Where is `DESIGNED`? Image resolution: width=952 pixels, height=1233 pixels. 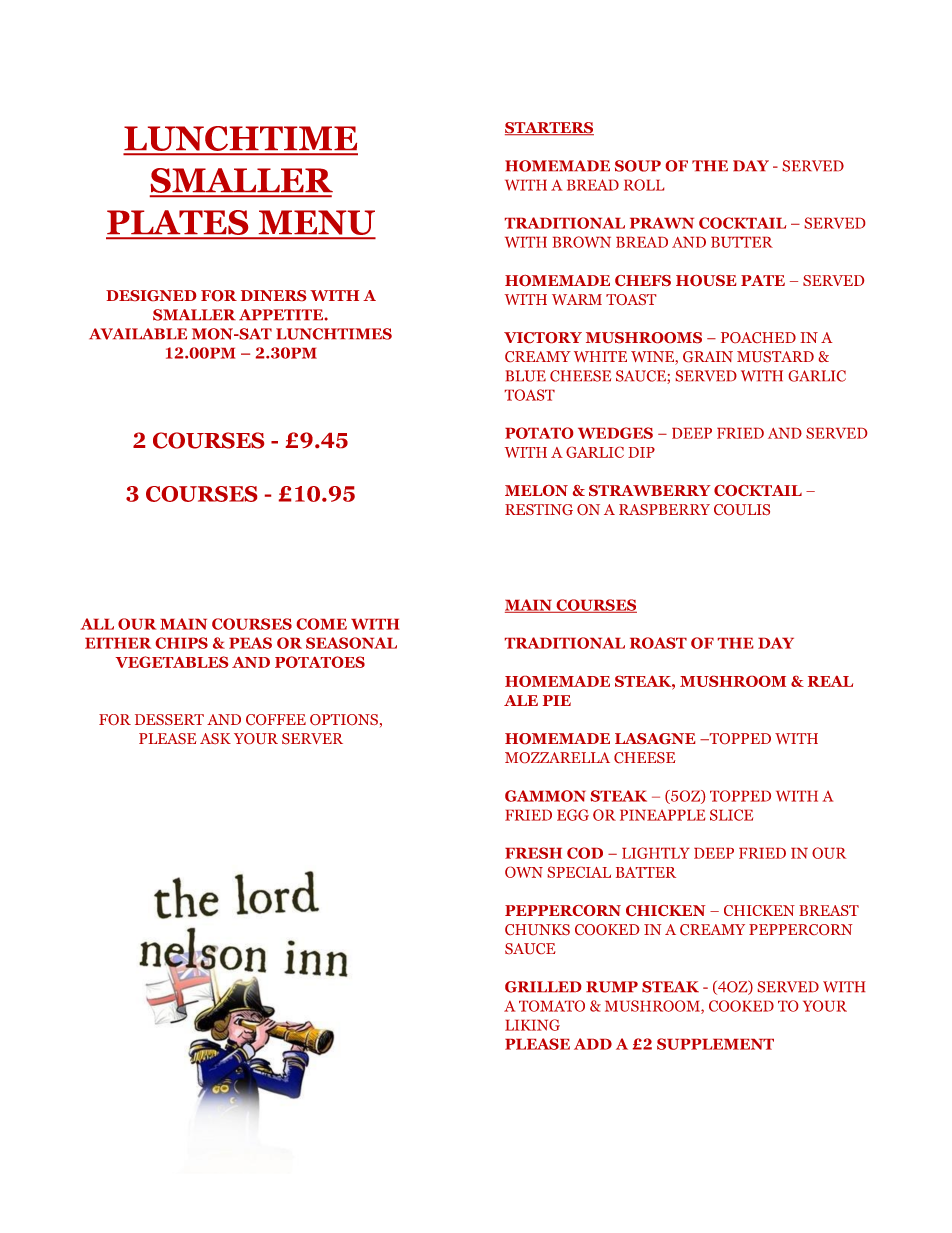 DESIGNED is located at coordinates (151, 295).
